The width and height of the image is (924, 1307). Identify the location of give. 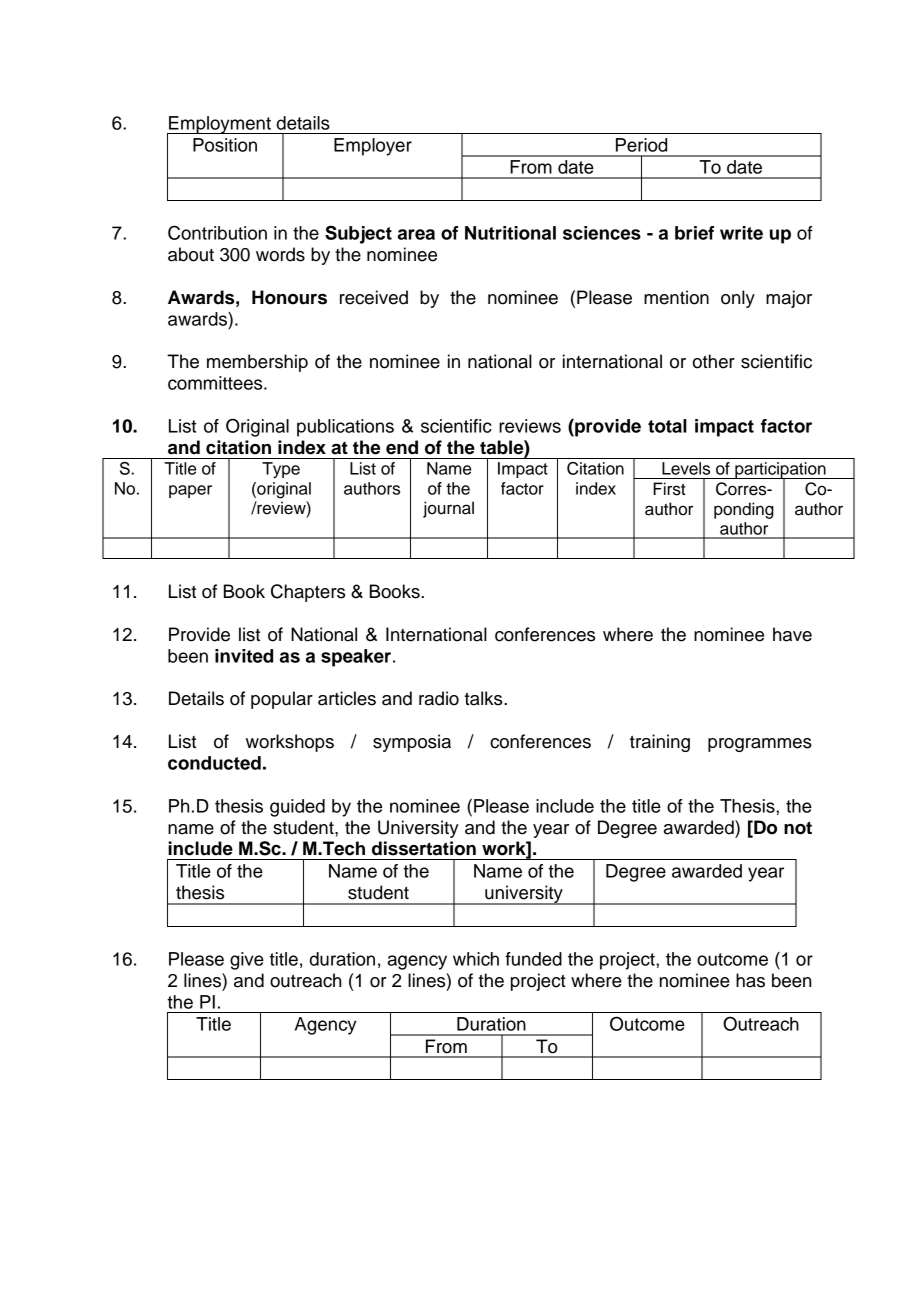
(247, 961).
